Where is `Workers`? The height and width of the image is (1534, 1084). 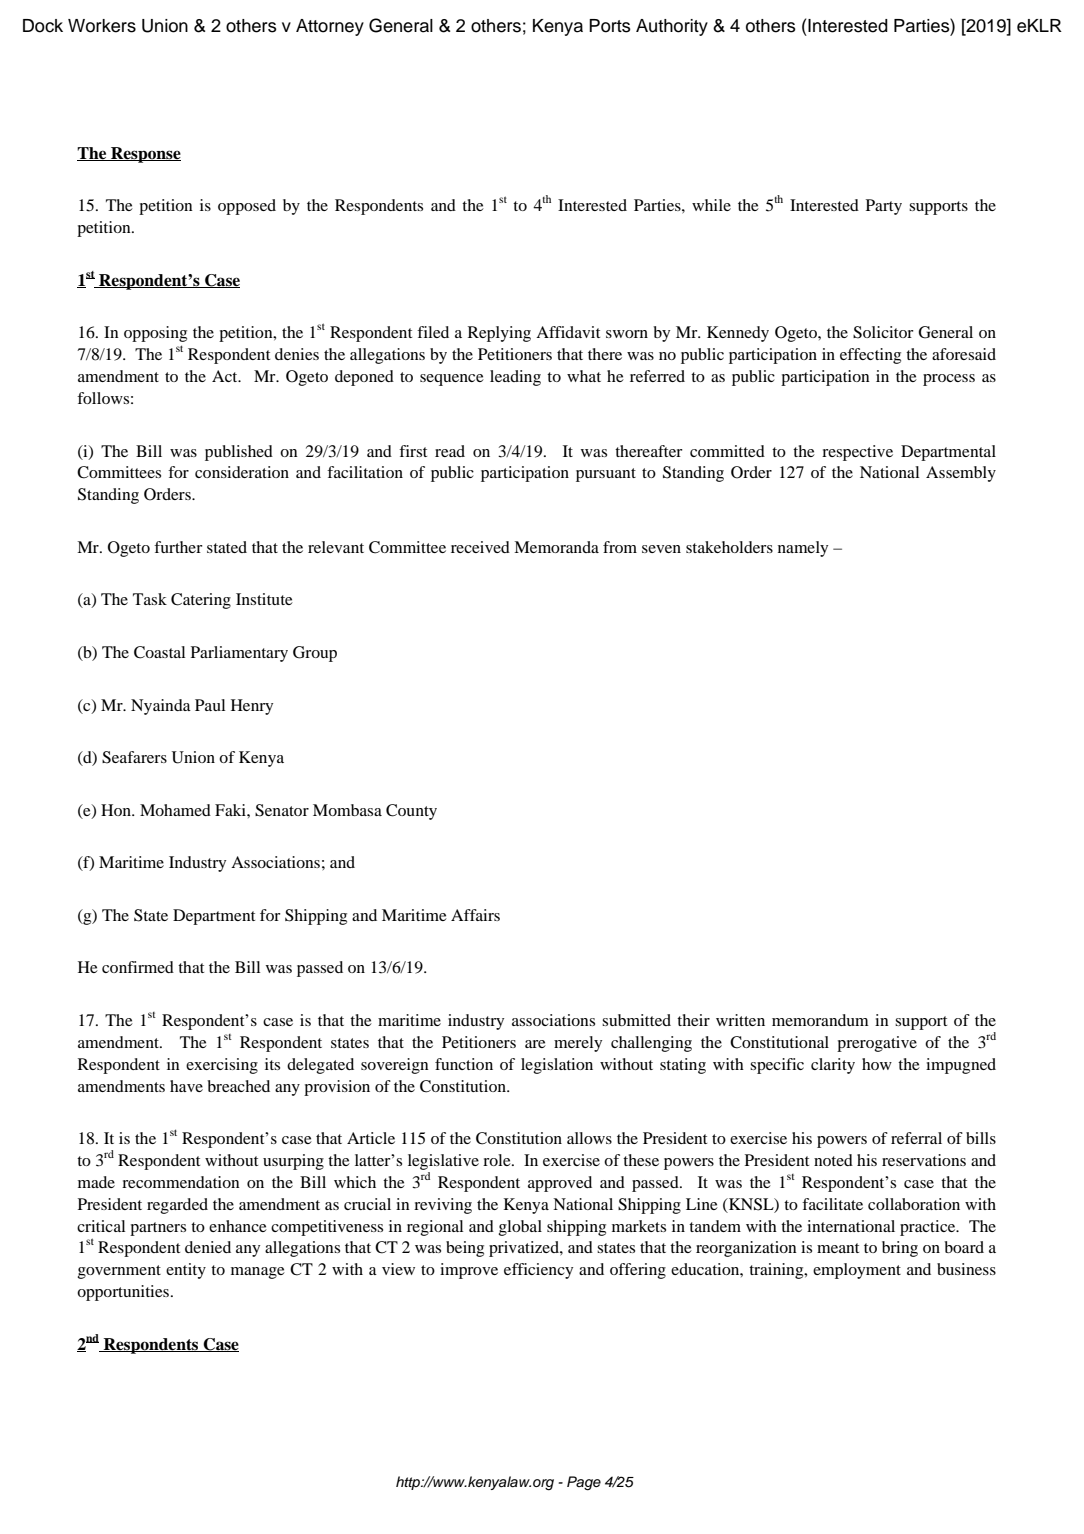
Workers is located at coordinates (102, 26).
